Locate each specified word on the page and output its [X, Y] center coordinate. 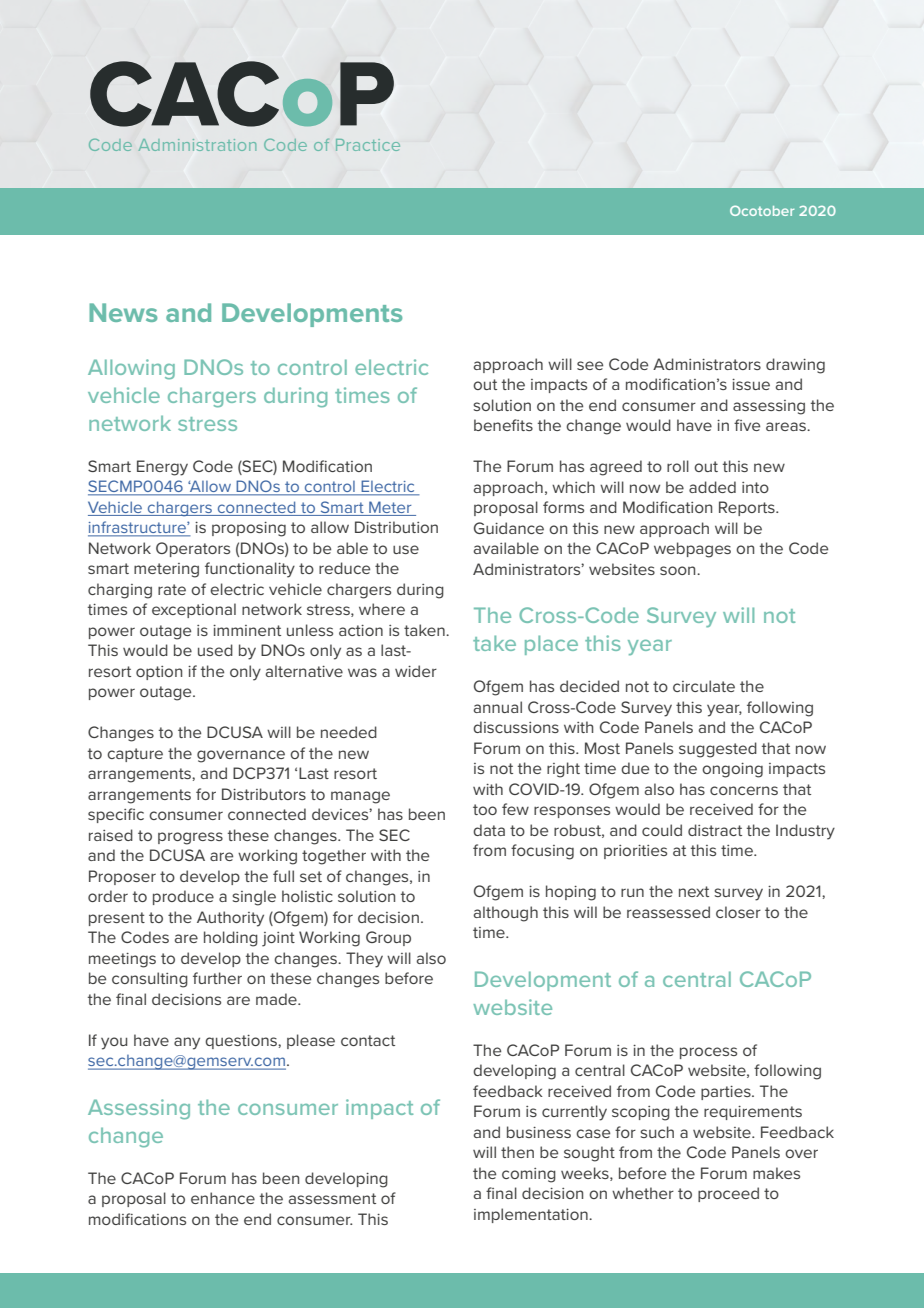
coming [529, 1175]
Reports [748, 508]
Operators [193, 549]
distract [715, 830]
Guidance [509, 528]
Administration [197, 145]
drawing [795, 366]
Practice [368, 145]
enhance [223, 1198]
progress [190, 838]
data [489, 830]
